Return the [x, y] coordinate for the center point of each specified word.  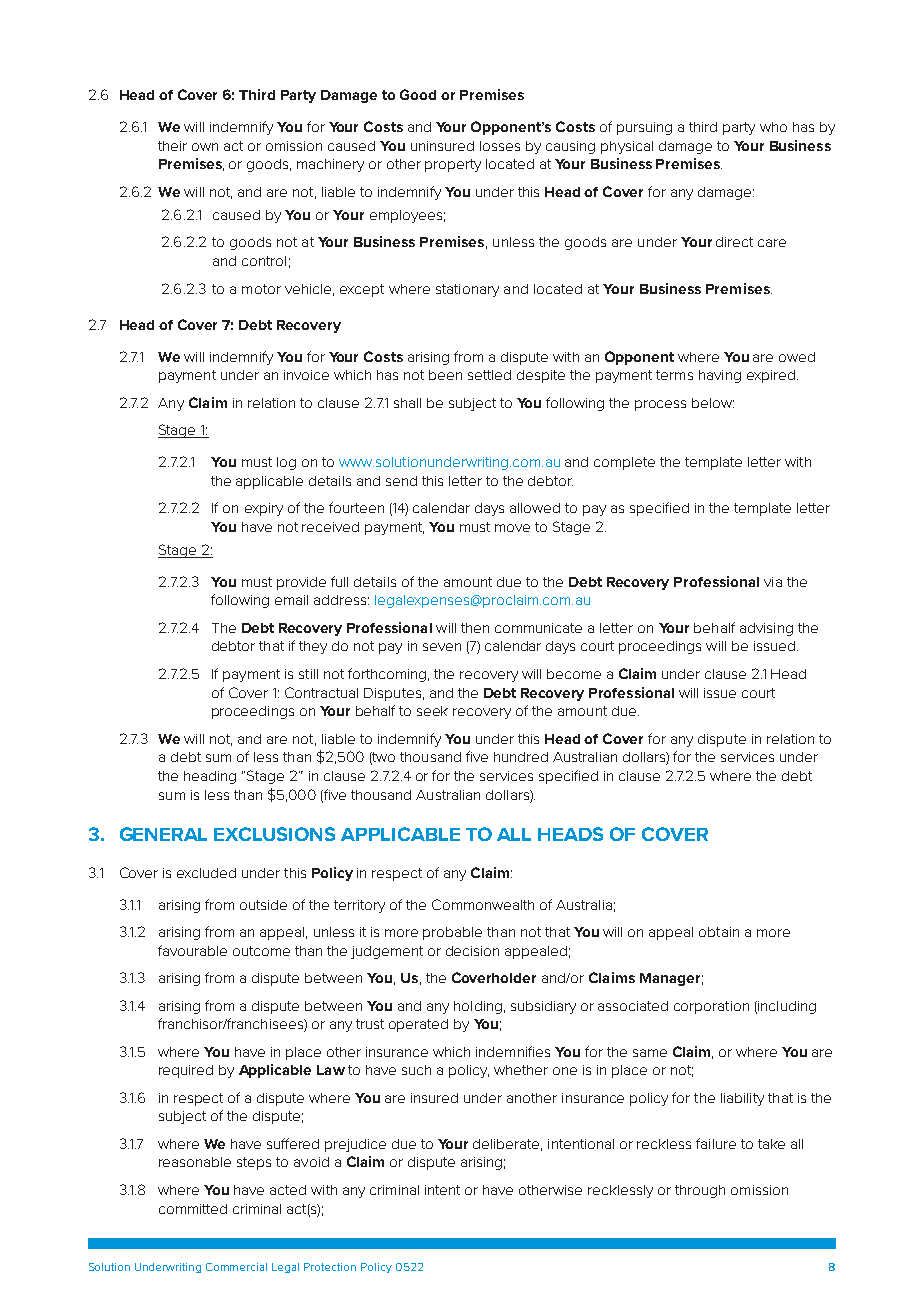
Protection [330, 1267]
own [205, 147]
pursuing [644, 128]
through [700, 1191]
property [453, 165]
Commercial [236, 1267]
